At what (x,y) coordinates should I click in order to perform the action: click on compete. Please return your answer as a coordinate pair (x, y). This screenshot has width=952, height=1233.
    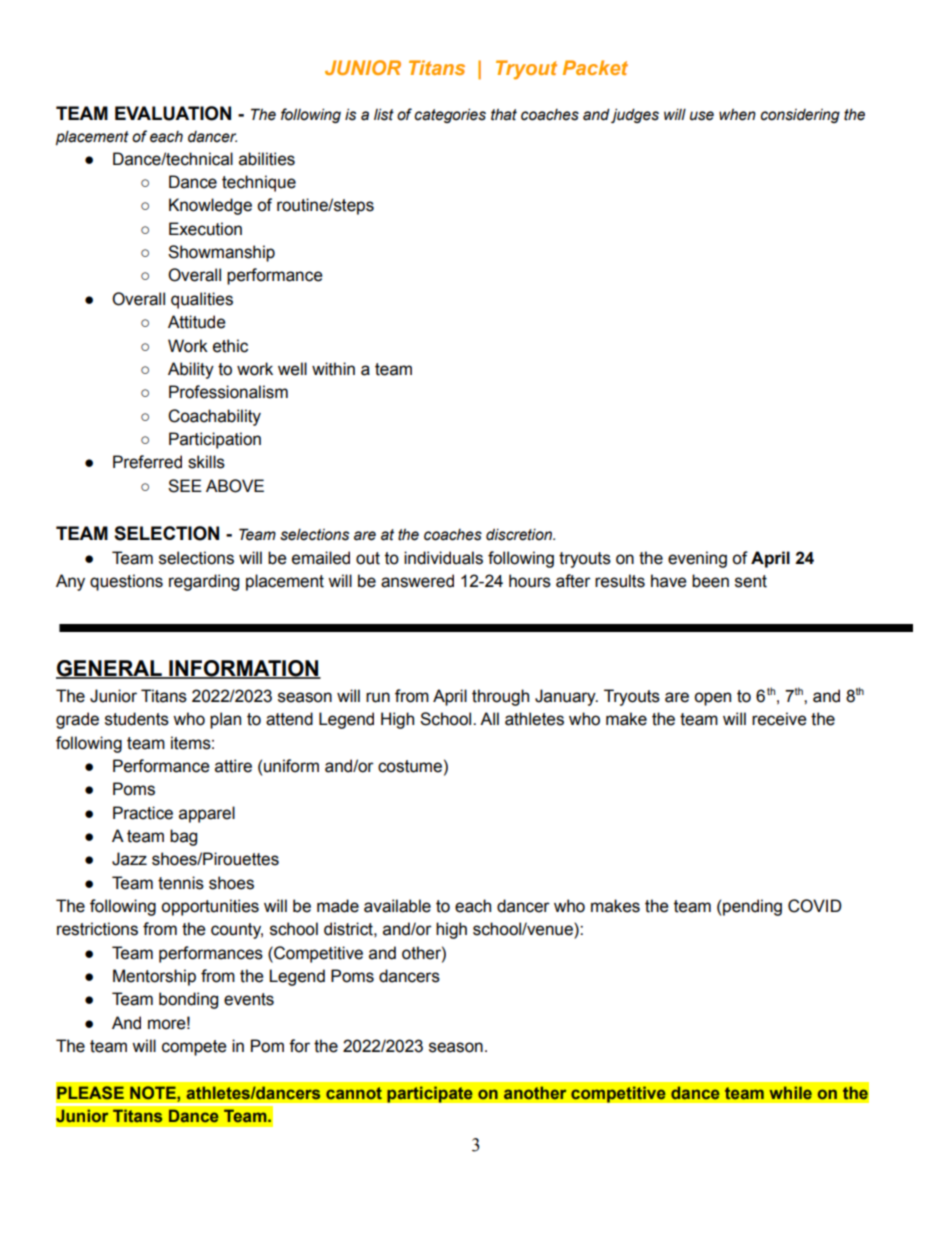
    Looking at the image, I should click on (194, 1048).
